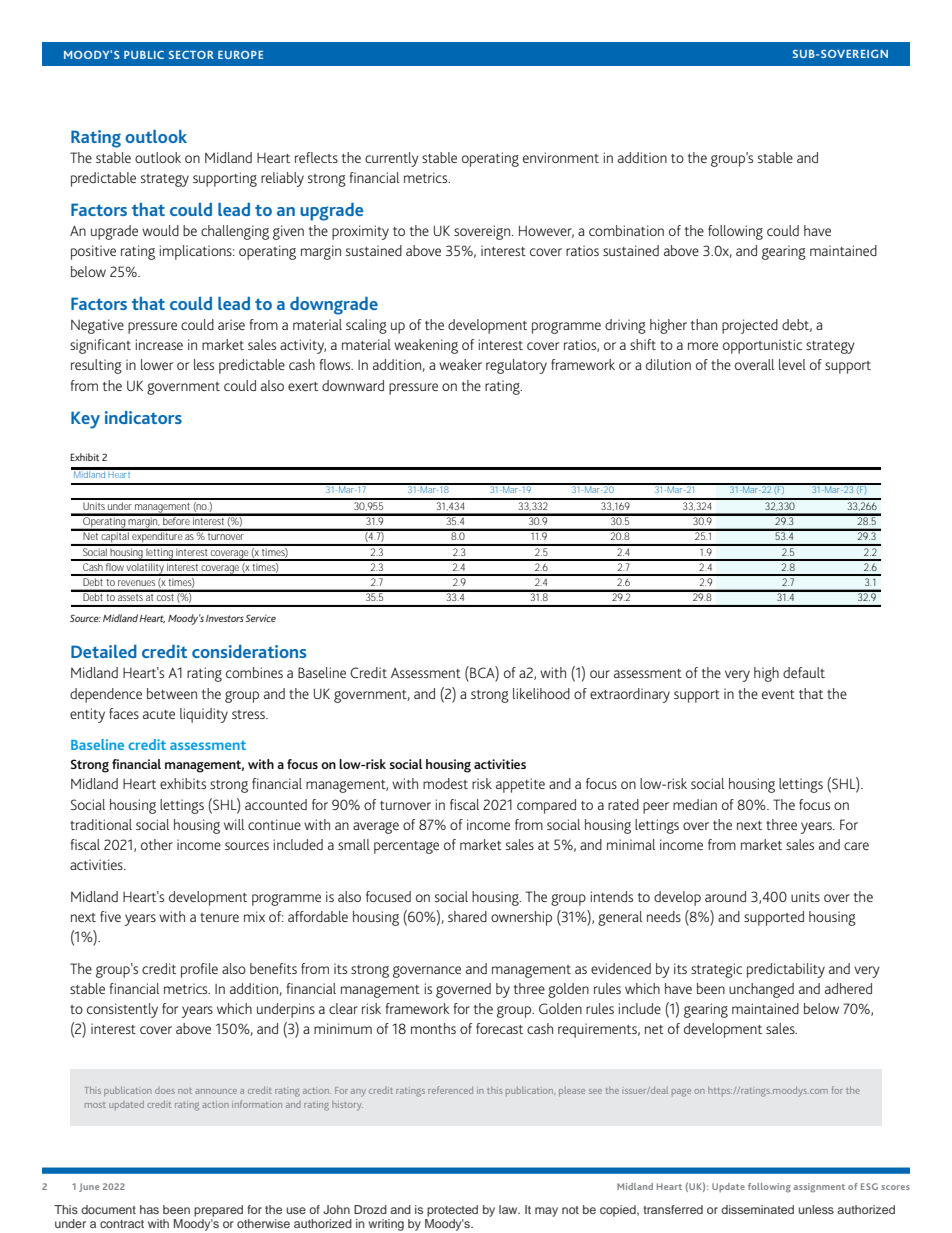 This page has width=952, height=1233. I want to click on assignment, so click(819, 1188).
